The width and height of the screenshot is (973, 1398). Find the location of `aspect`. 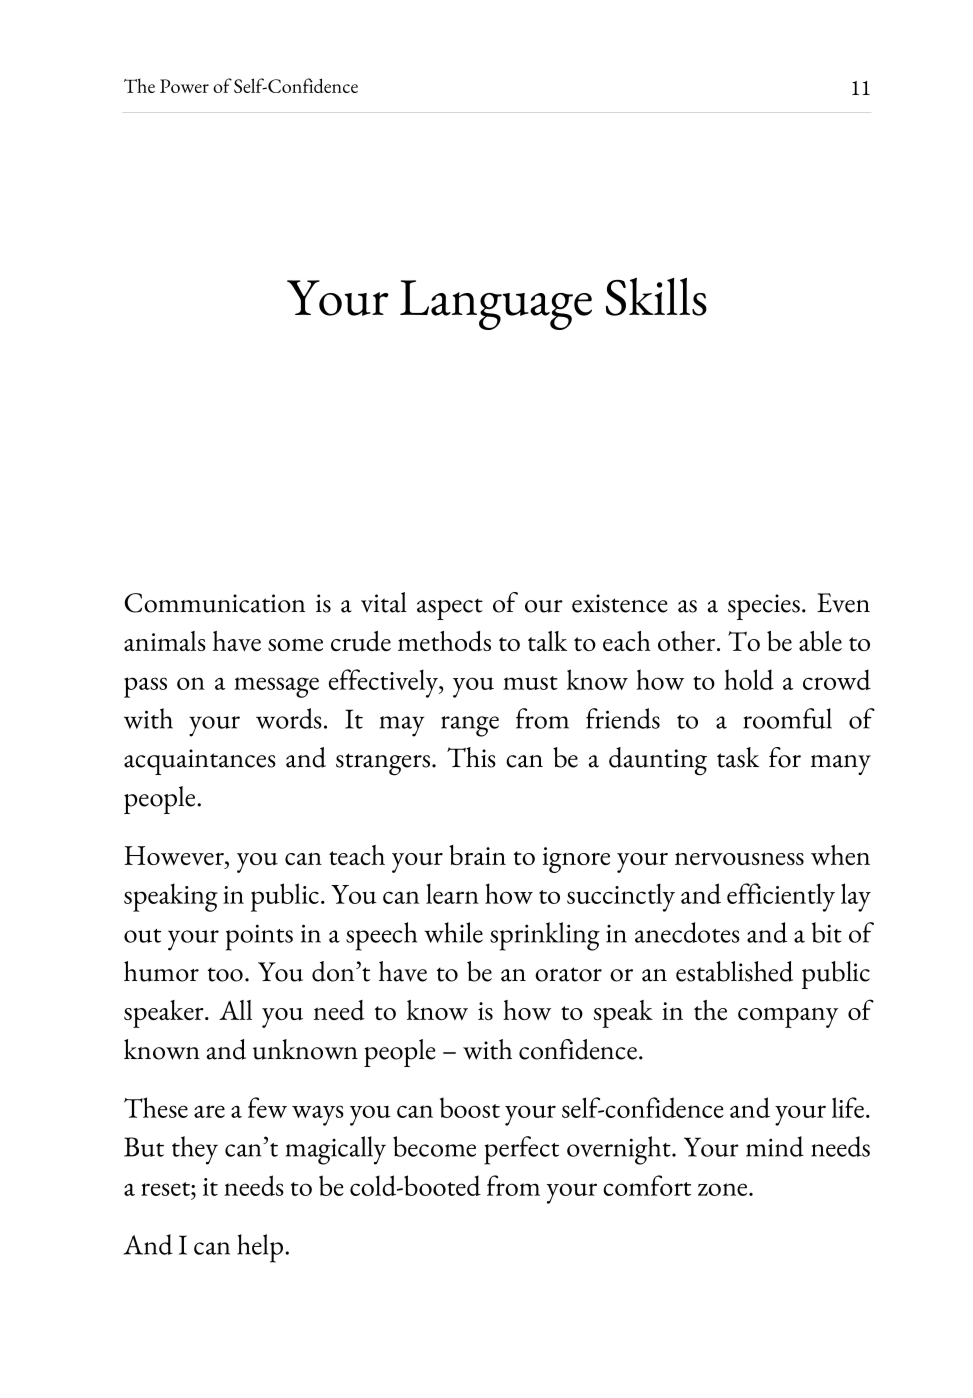

aspect is located at coordinates (450, 609).
